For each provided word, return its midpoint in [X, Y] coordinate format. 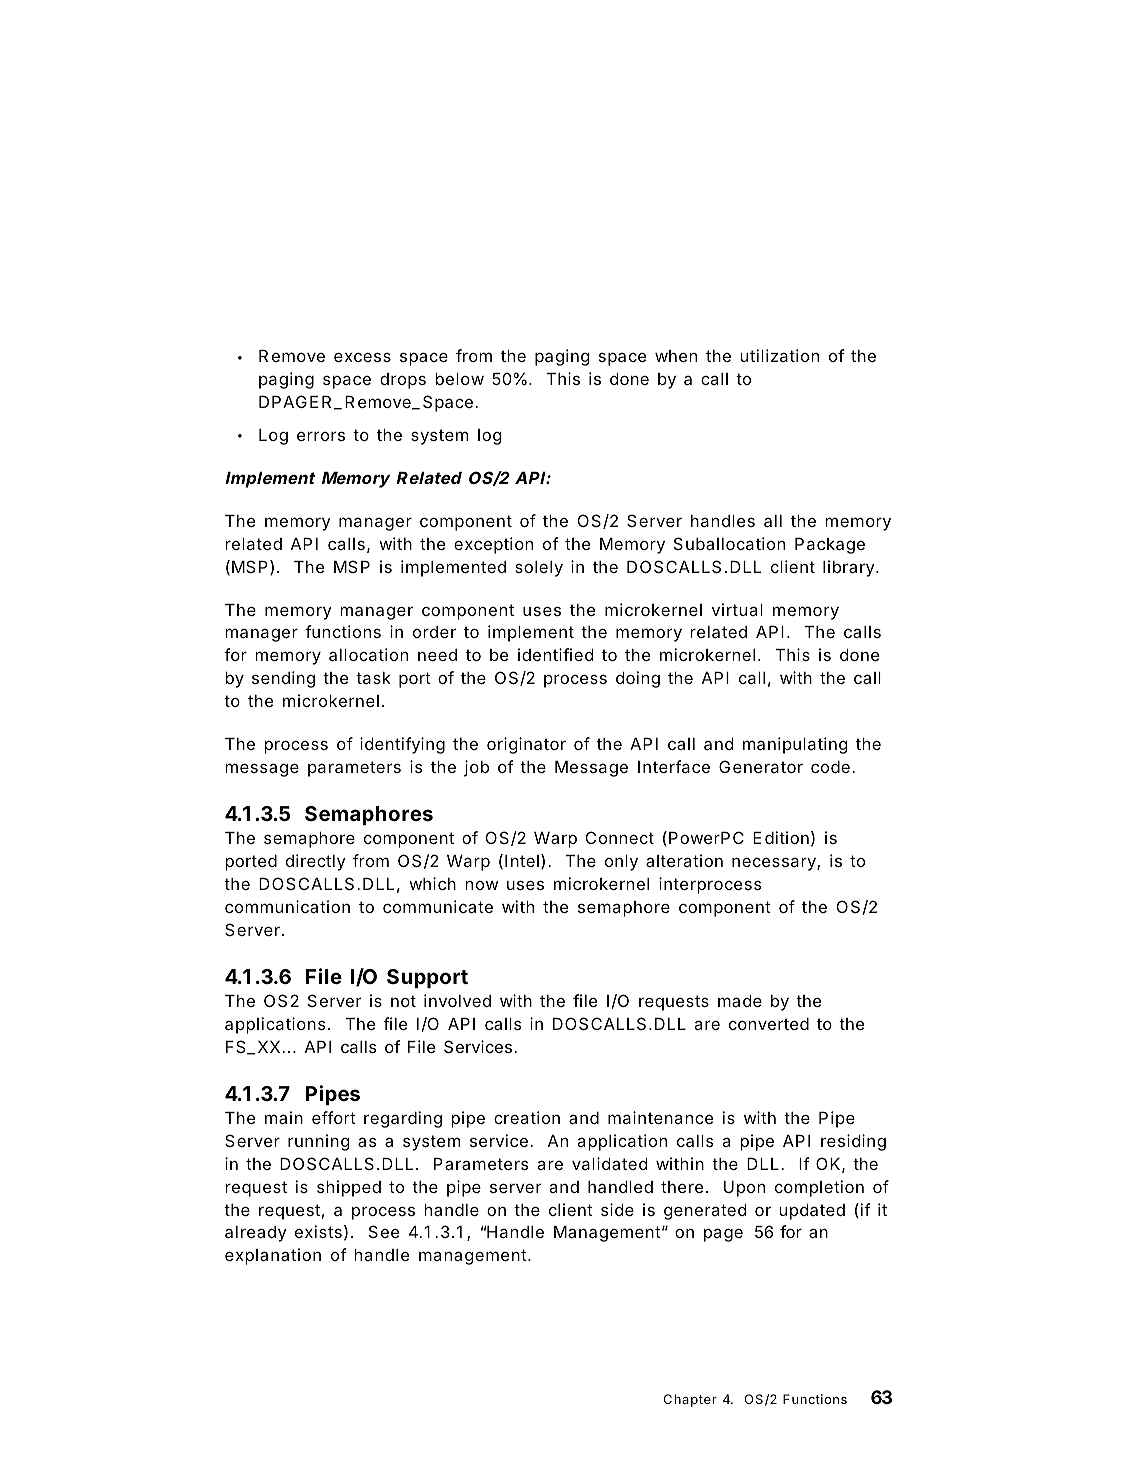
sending [283, 679]
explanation [273, 1256]
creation [527, 1117]
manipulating [795, 745]
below [459, 379]
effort [334, 1117]
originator [526, 745]
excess [362, 357]
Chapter [690, 1400]
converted [769, 1024]
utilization [779, 355]
